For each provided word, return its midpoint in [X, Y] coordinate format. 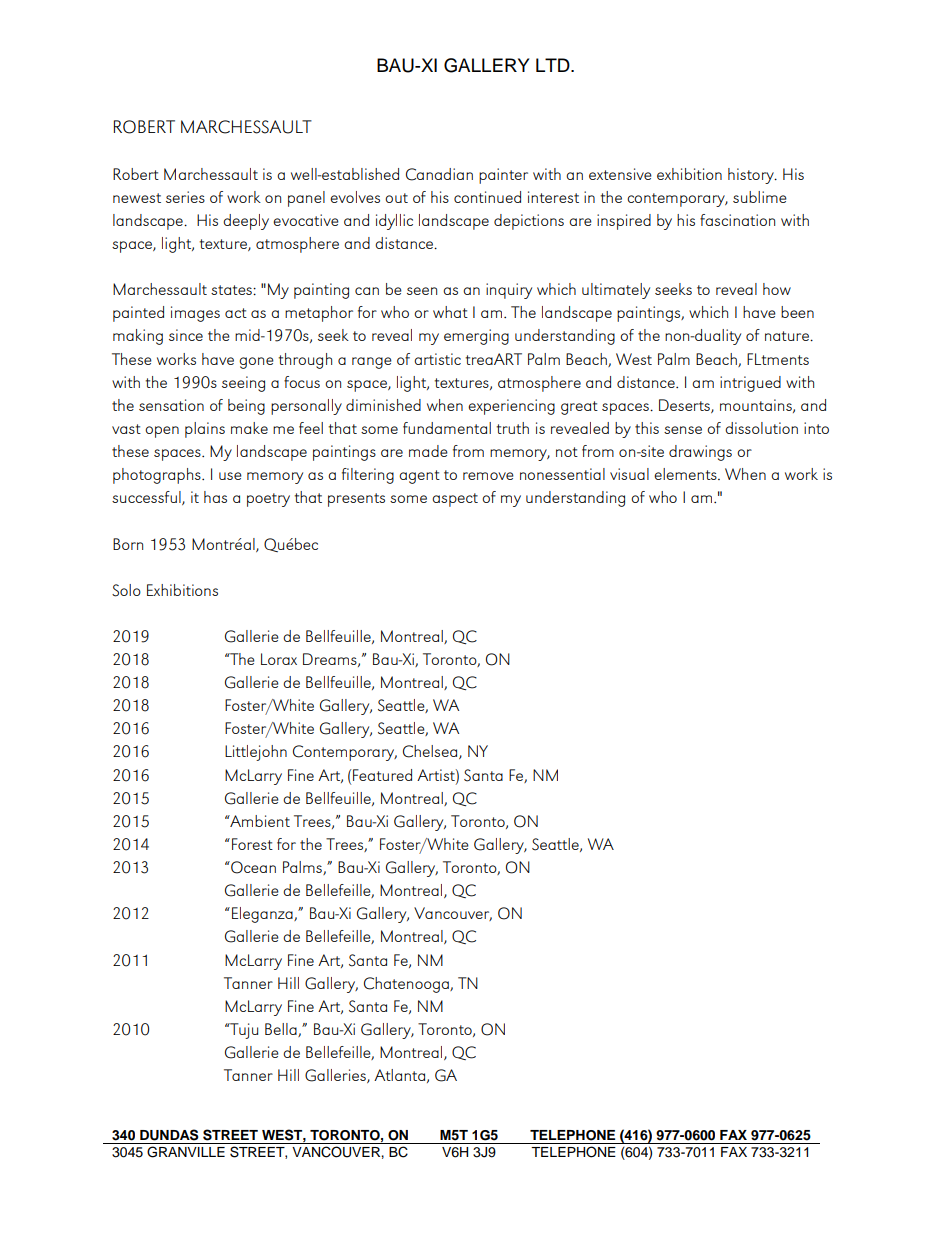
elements [686, 474]
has [215, 497]
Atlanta [399, 1075]
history [752, 176]
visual [629, 474]
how [777, 289]
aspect [455, 500]
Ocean [252, 867]
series [185, 197]
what [450, 312]
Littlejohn [256, 753]
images [195, 314]
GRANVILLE [186, 1152]
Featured [382, 775]
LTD [554, 65]
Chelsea [431, 752]
